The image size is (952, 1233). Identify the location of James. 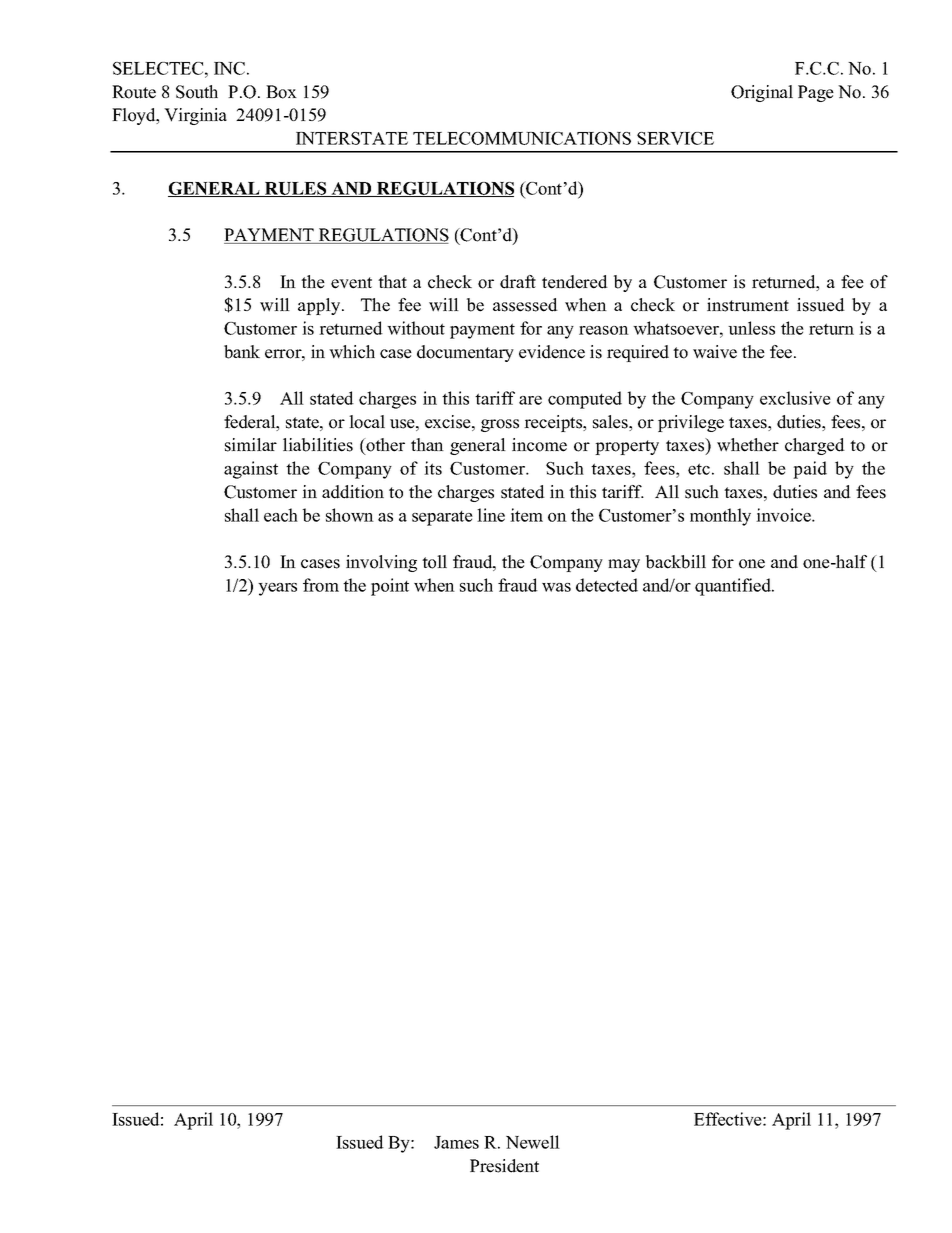
(456, 1142).
